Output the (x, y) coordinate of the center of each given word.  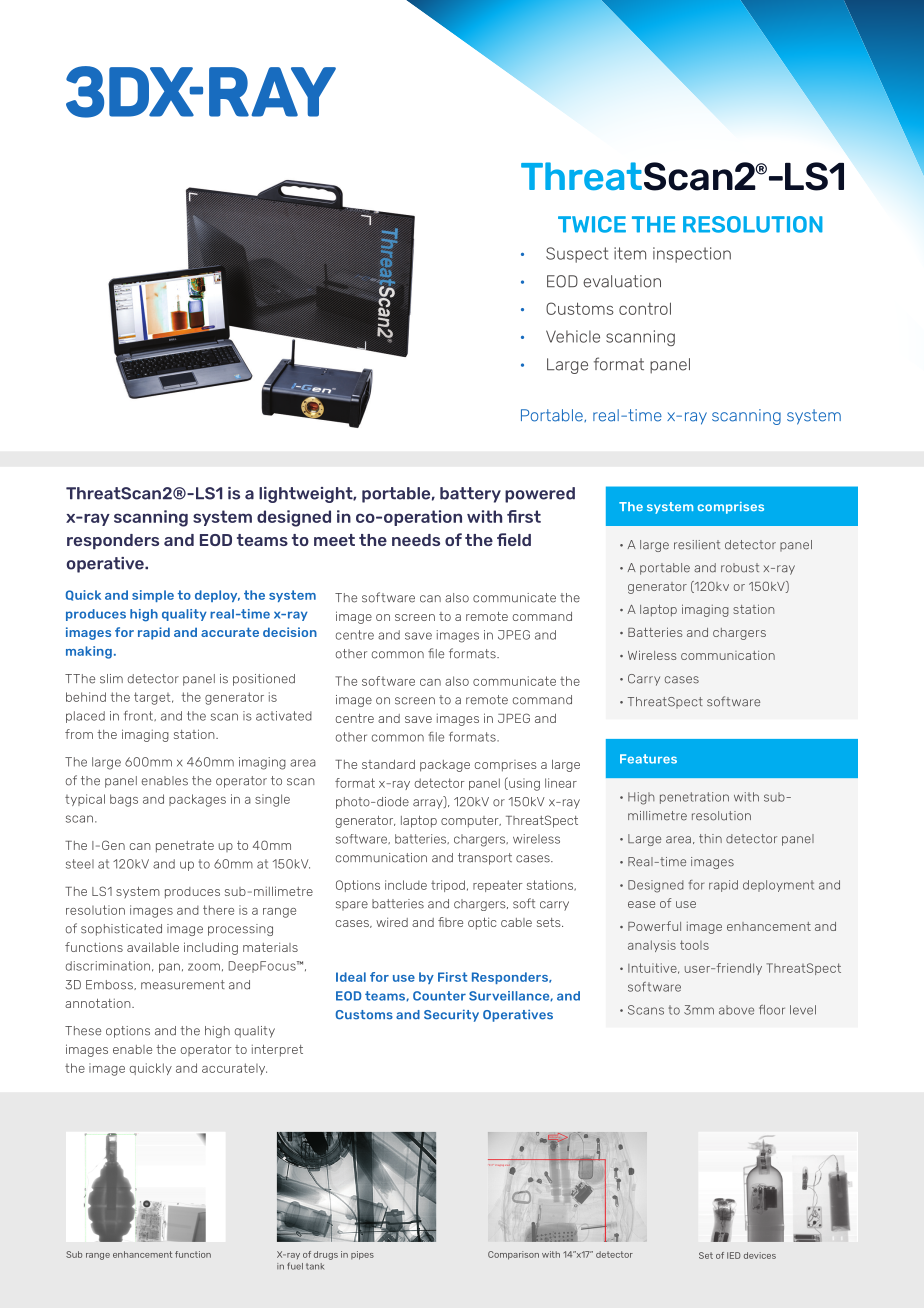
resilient (697, 545)
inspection (692, 255)
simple (153, 596)
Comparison (513, 1255)
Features (648, 759)
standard (388, 764)
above (736, 1010)
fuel (295, 1266)
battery (470, 495)
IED (733, 1255)
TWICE (592, 224)
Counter (439, 996)
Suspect (577, 255)
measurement (183, 985)
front (139, 716)
